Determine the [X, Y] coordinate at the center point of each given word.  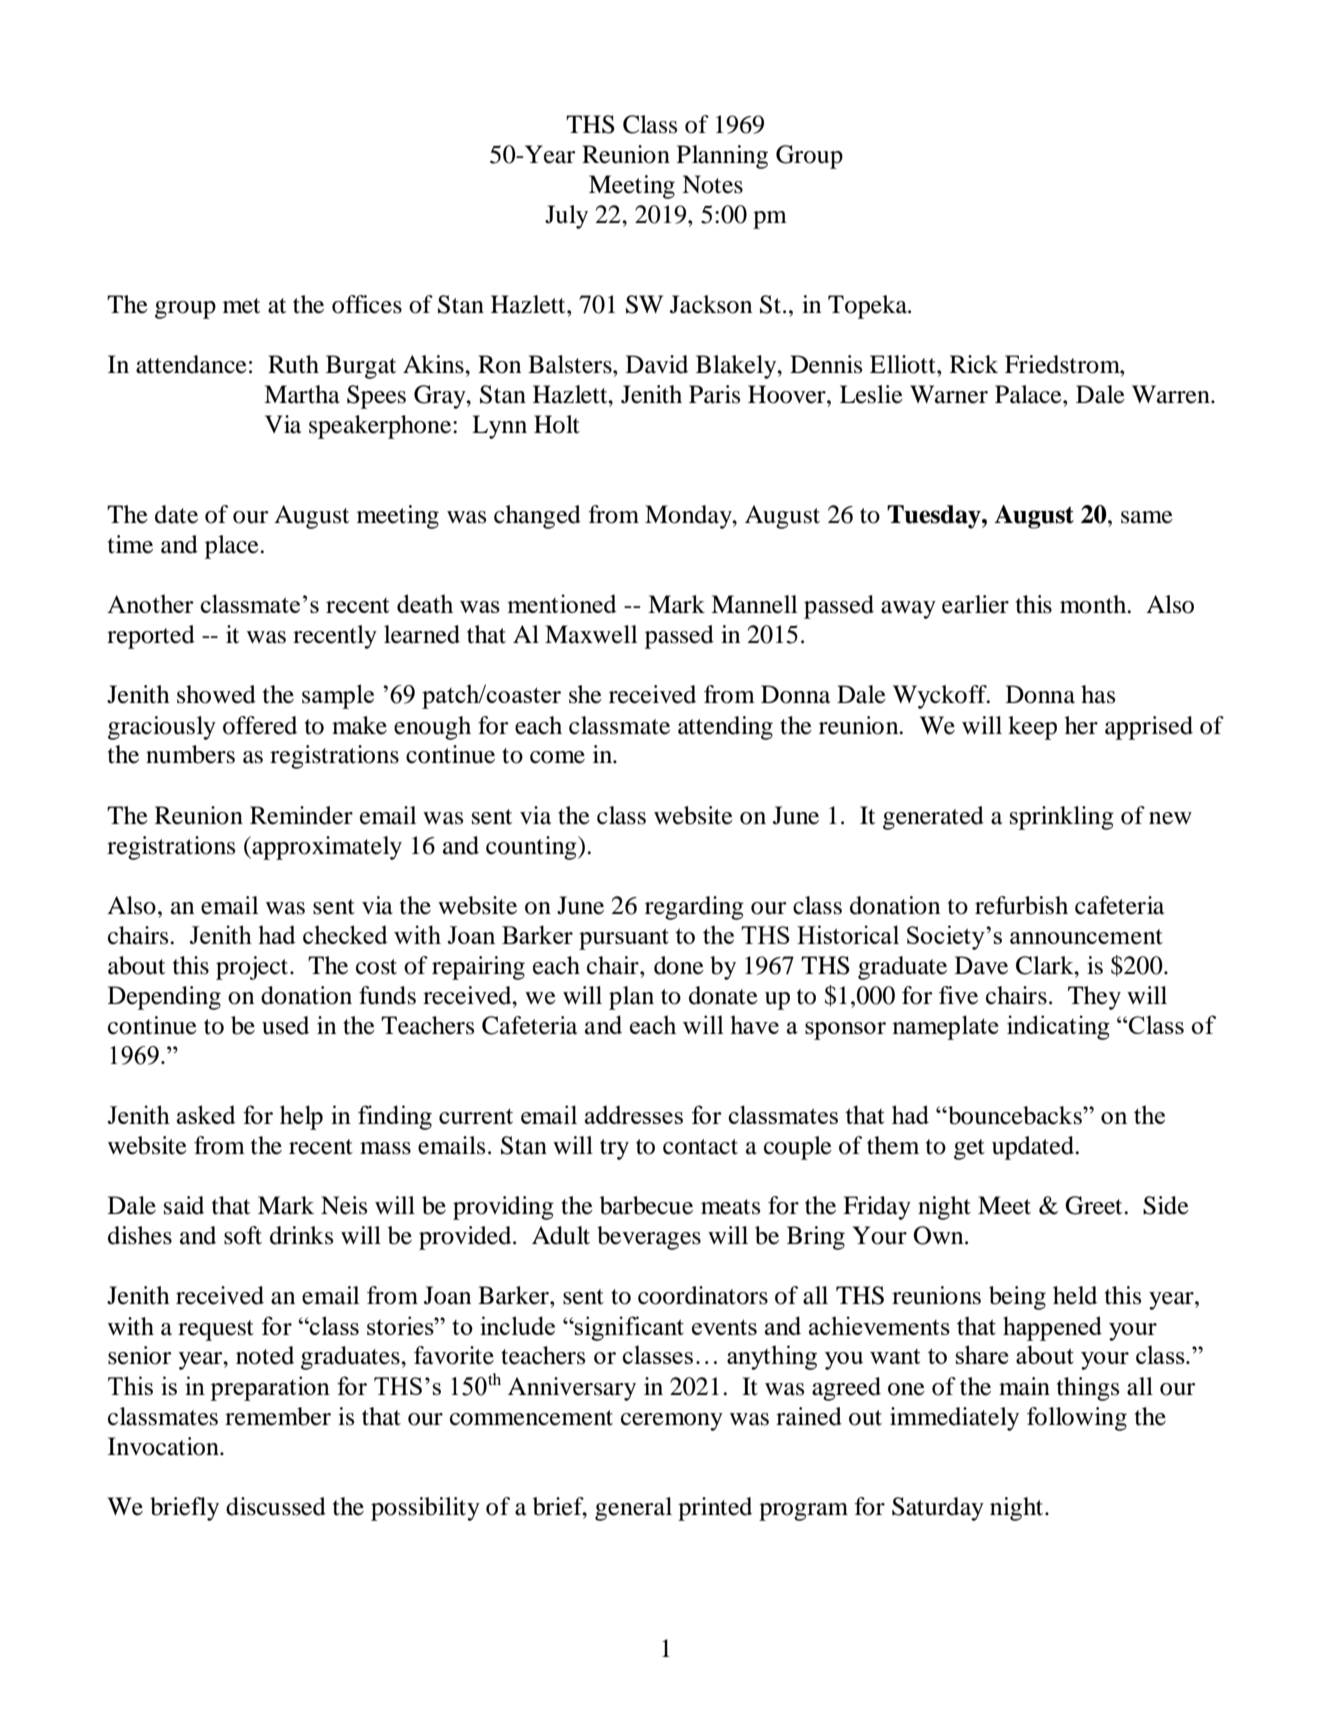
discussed [276, 1506]
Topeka [869, 307]
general [633, 1509]
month [1094, 604]
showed [216, 694]
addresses [634, 1114]
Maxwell [591, 634]
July [566, 217]
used [285, 1025]
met [241, 306]
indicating [1058, 1027]
